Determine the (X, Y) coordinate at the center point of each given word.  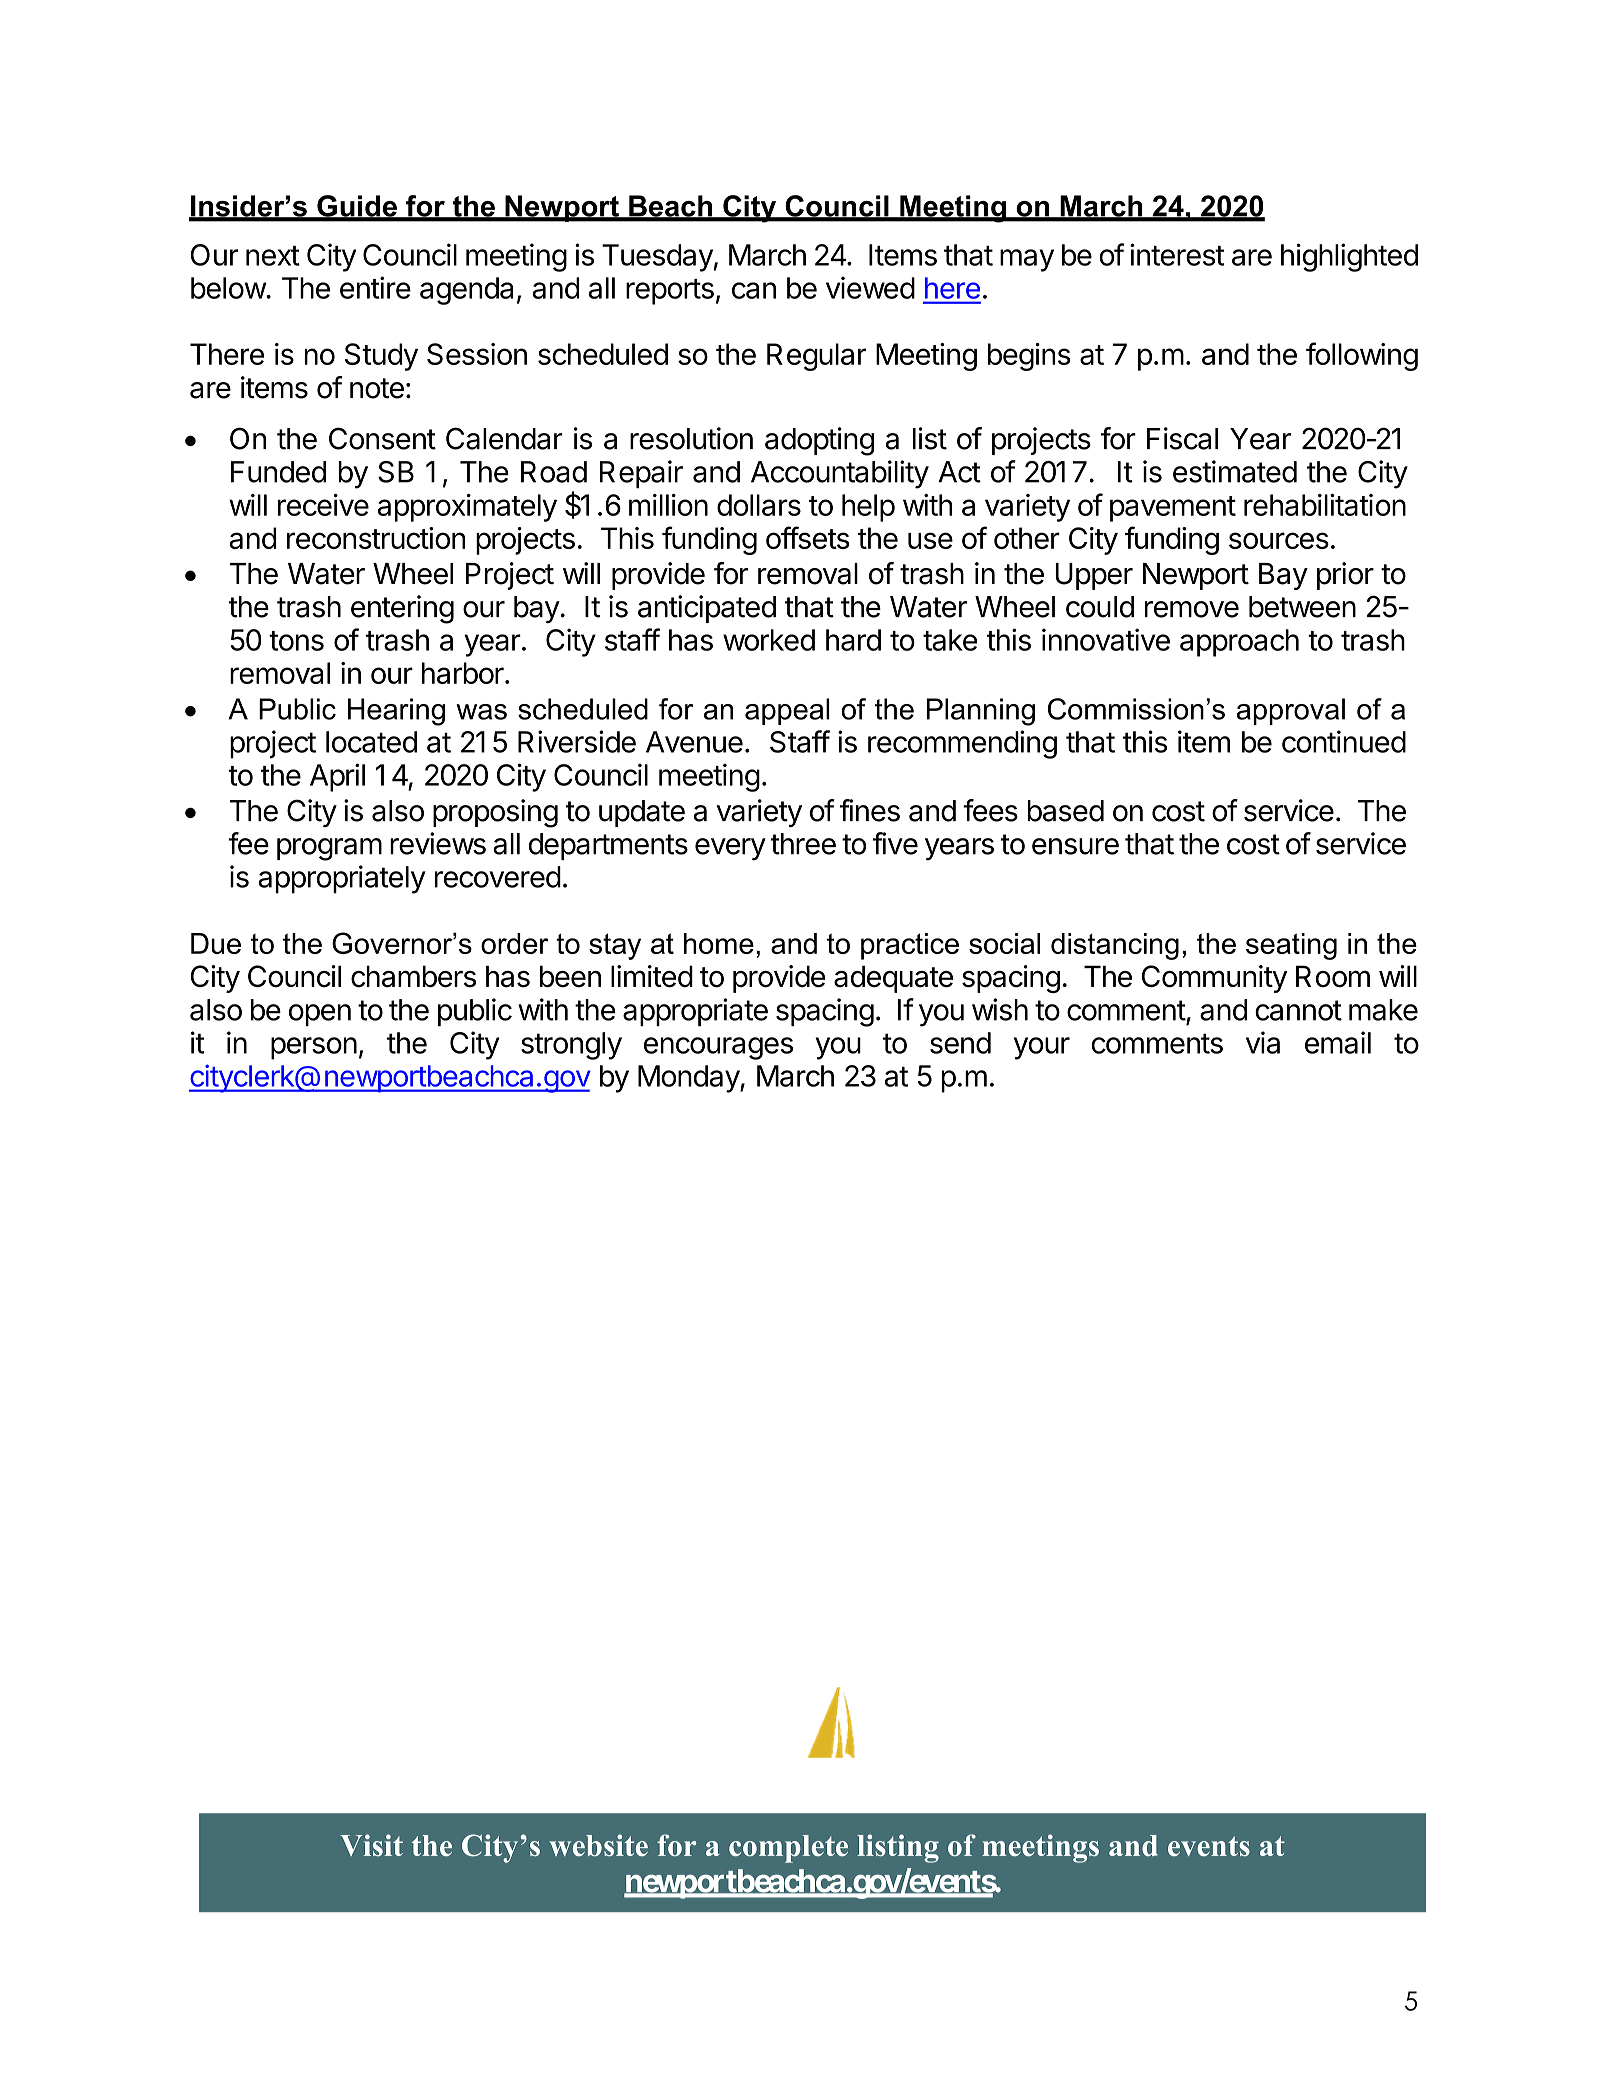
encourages (718, 1048)
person (314, 1048)
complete (788, 1849)
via (1263, 1042)
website (598, 1845)
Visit (371, 1845)
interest (1177, 254)
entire (375, 287)
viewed (870, 288)
